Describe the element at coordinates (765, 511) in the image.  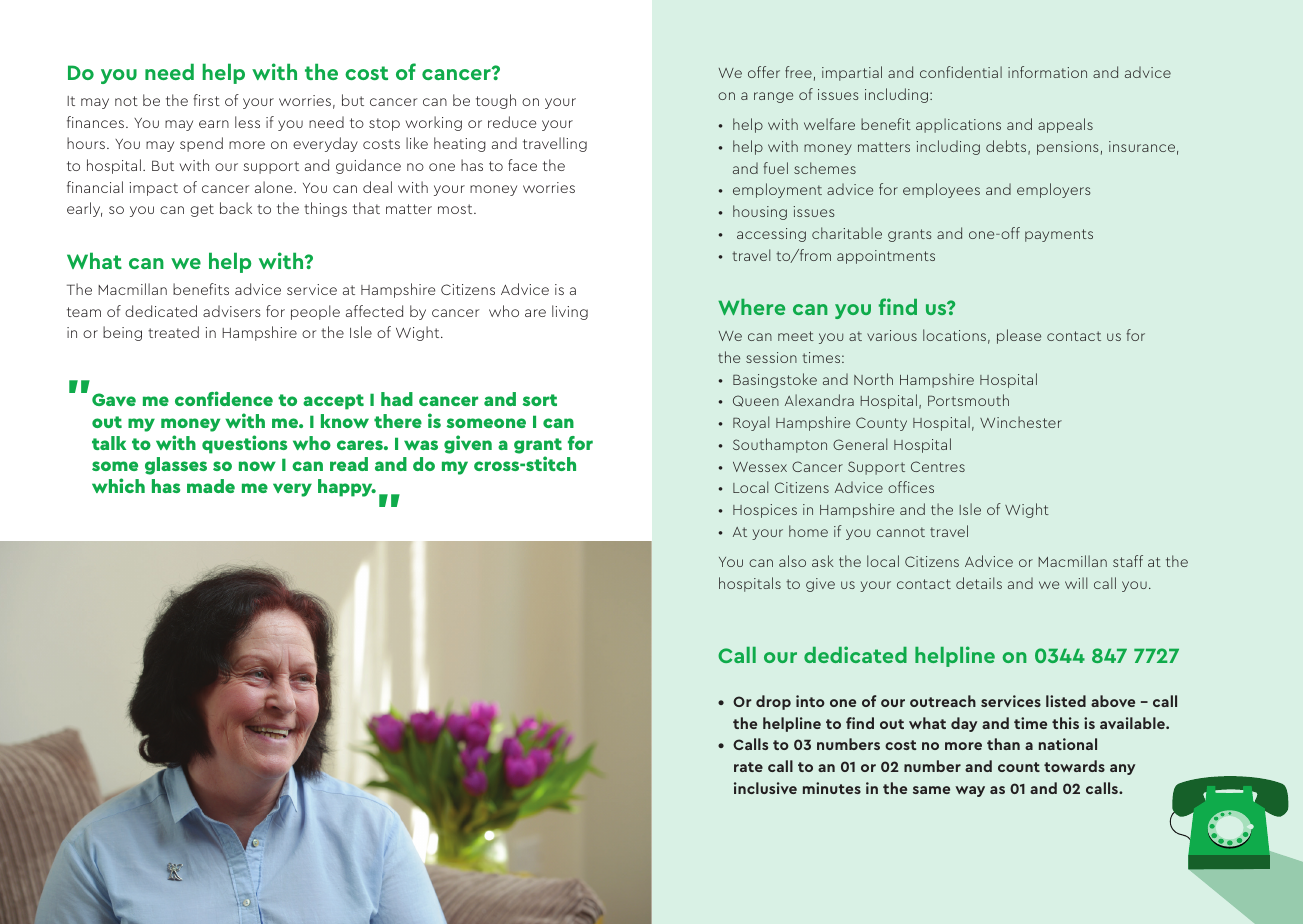
I see `Hospices` at that location.
